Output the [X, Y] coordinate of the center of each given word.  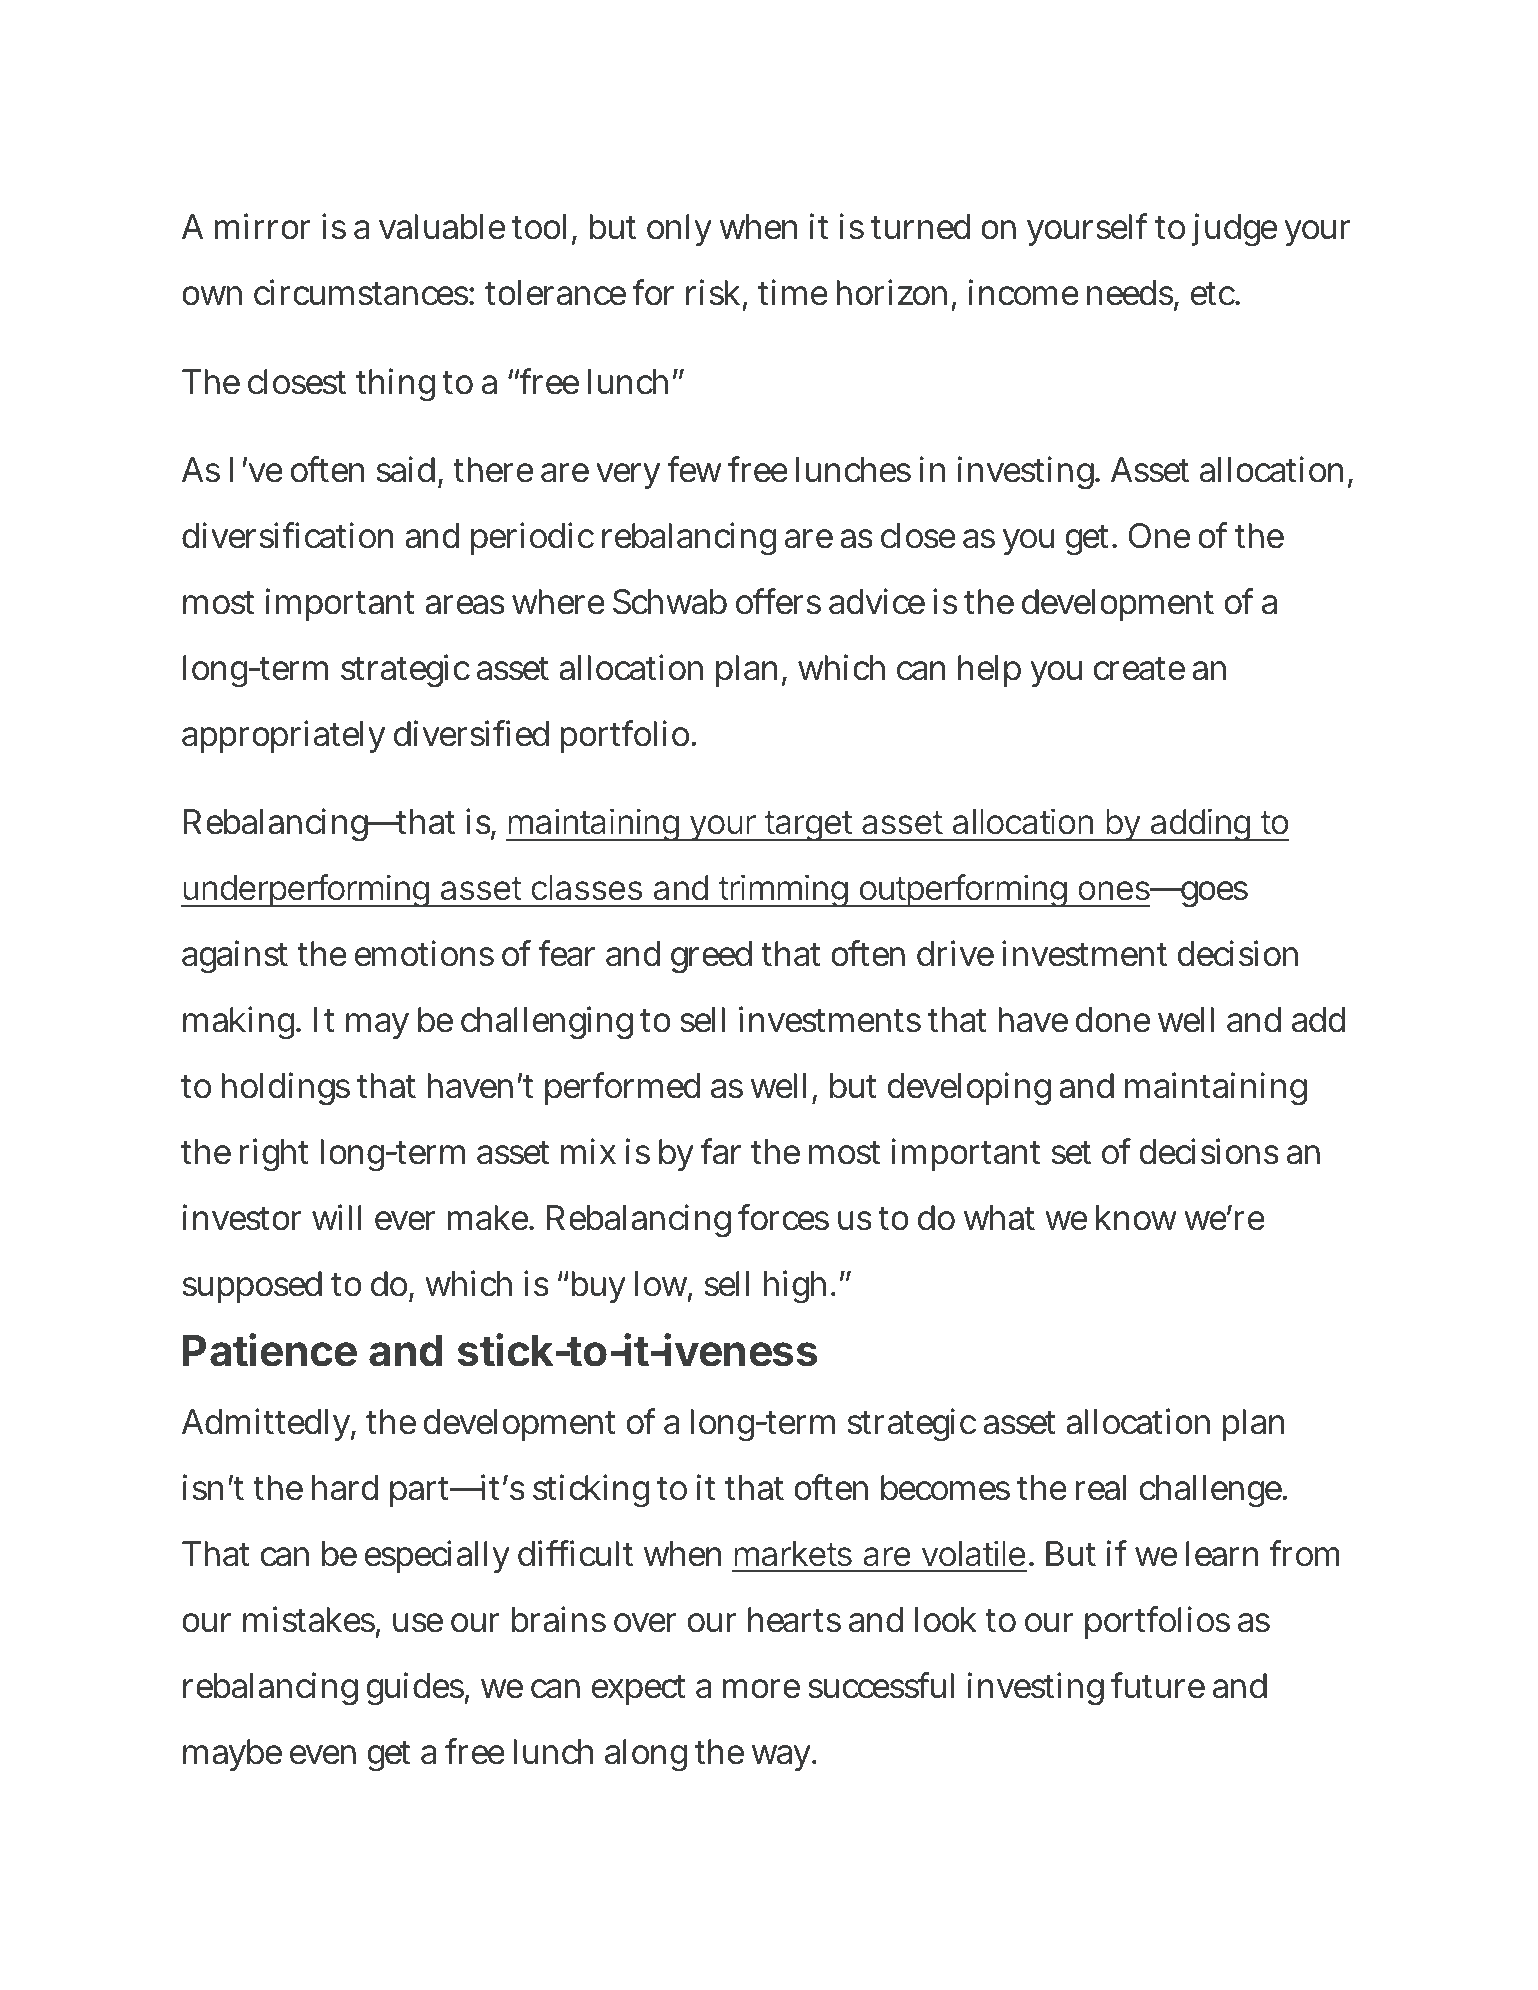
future [1158, 1685]
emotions [424, 954]
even [323, 1755]
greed [711, 957]
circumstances [361, 292]
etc [1213, 294]
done [1113, 1020]
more [761, 1689]
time [793, 292]
